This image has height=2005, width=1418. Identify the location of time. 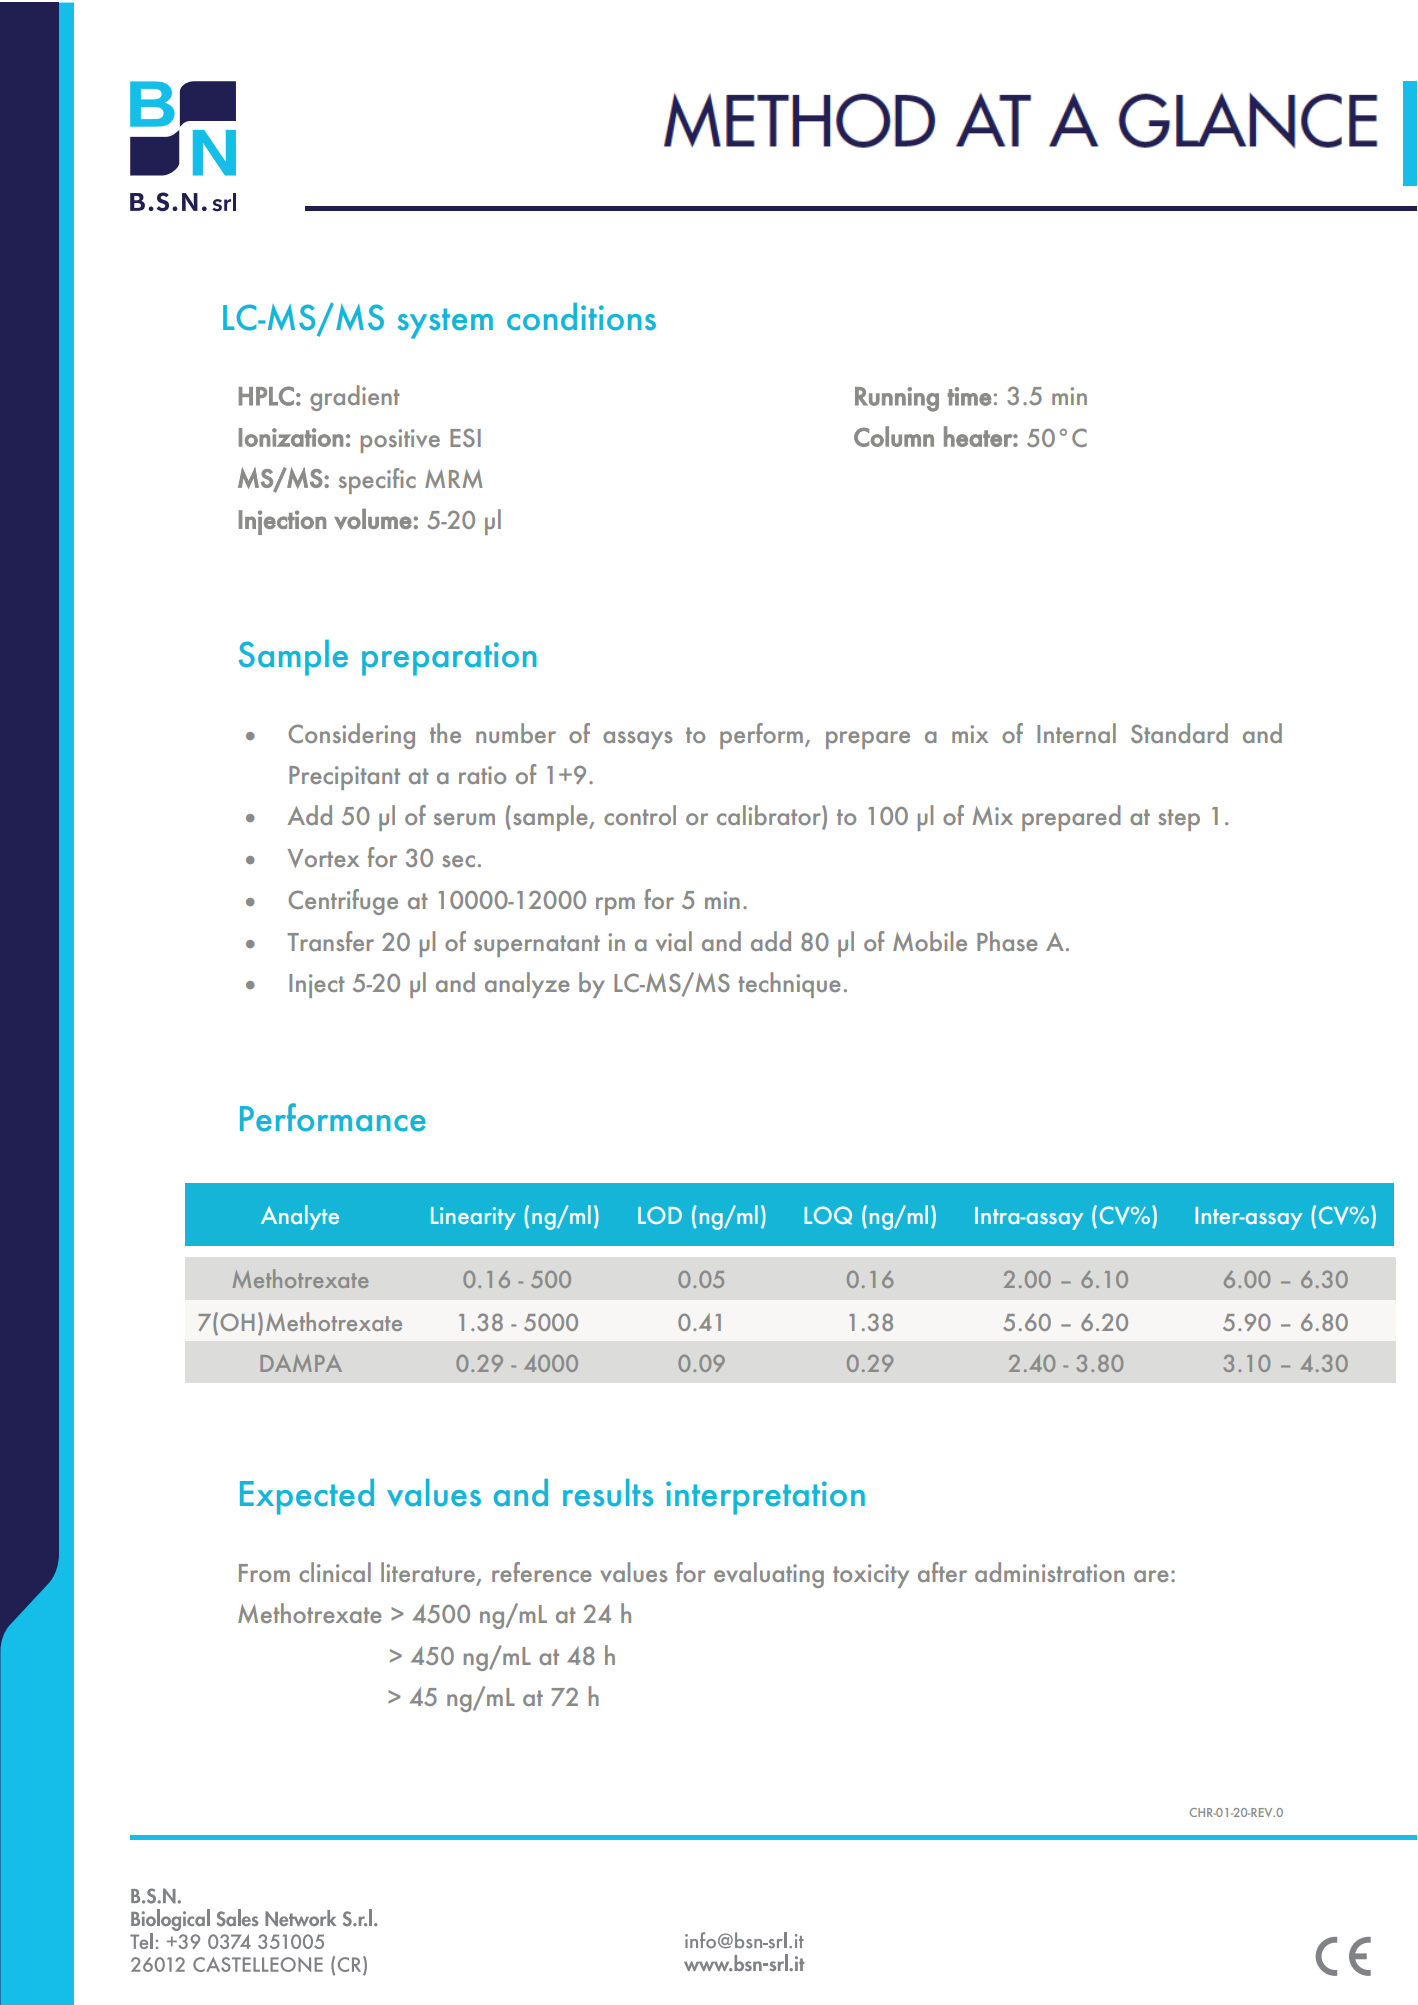
(969, 396).
